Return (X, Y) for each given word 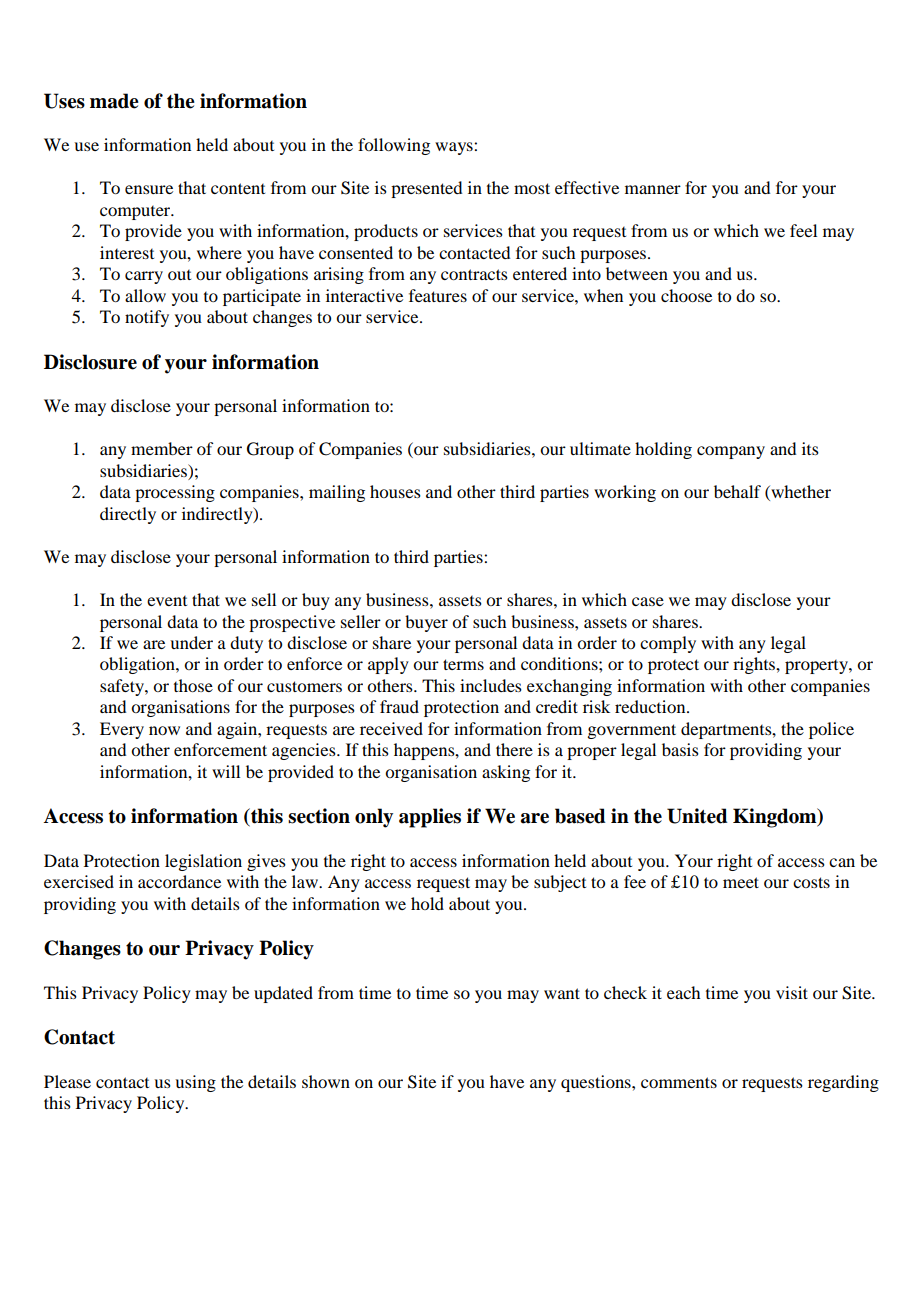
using (195, 1083)
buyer (426, 623)
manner (653, 189)
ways (455, 148)
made (114, 101)
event (167, 601)
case (648, 601)
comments (679, 1082)
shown (326, 1081)
